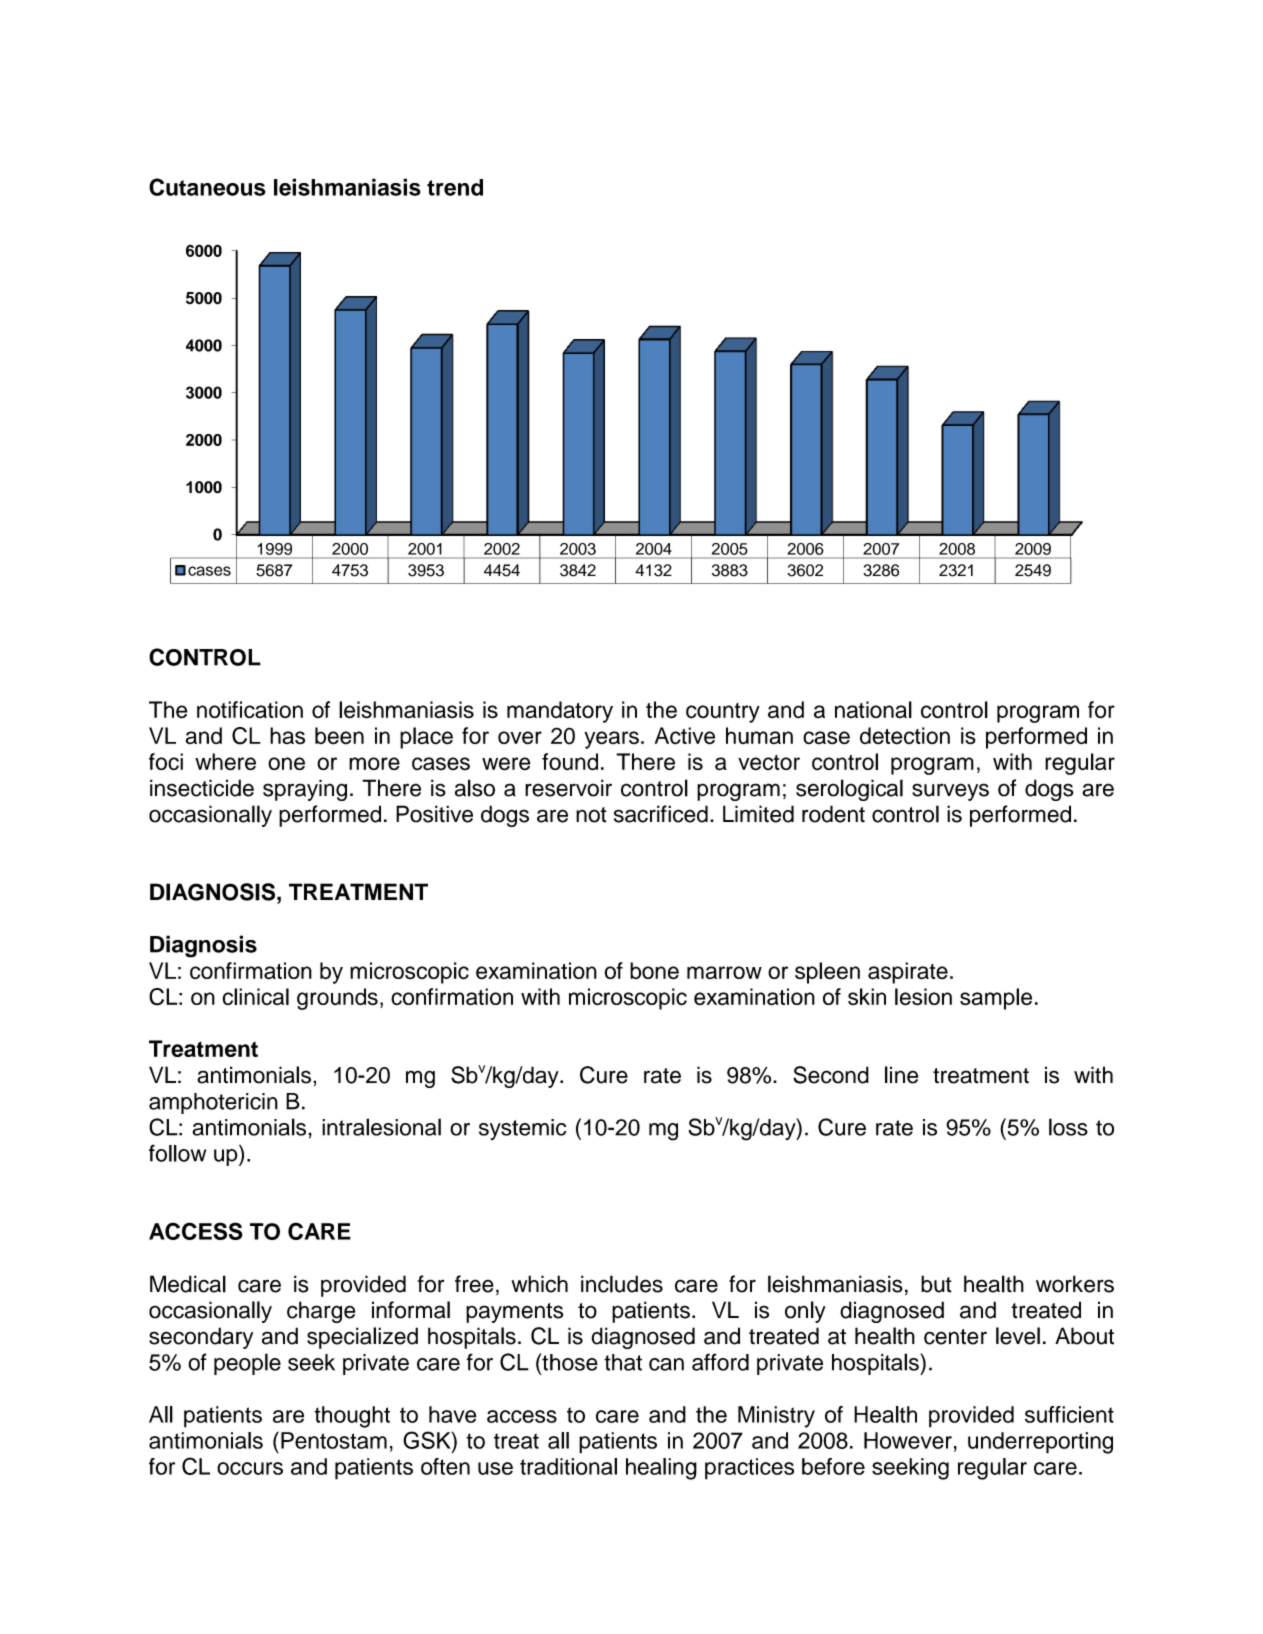 The width and height of the document is (1263, 1634). What do you see at coordinates (305, 790) in the document?
I see `spraying` at bounding box center [305, 790].
